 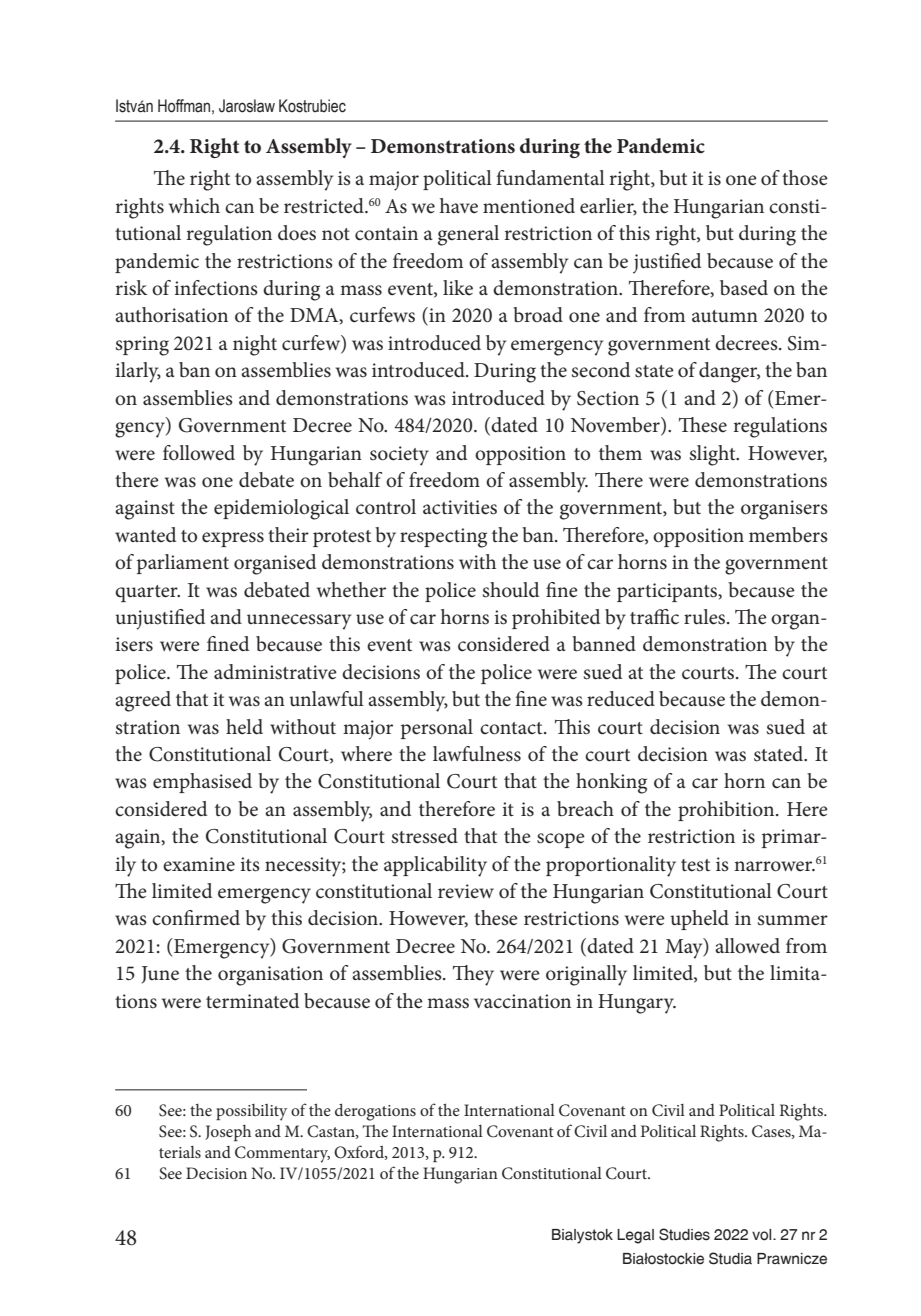 I want to click on members, so click(x=788, y=535).
